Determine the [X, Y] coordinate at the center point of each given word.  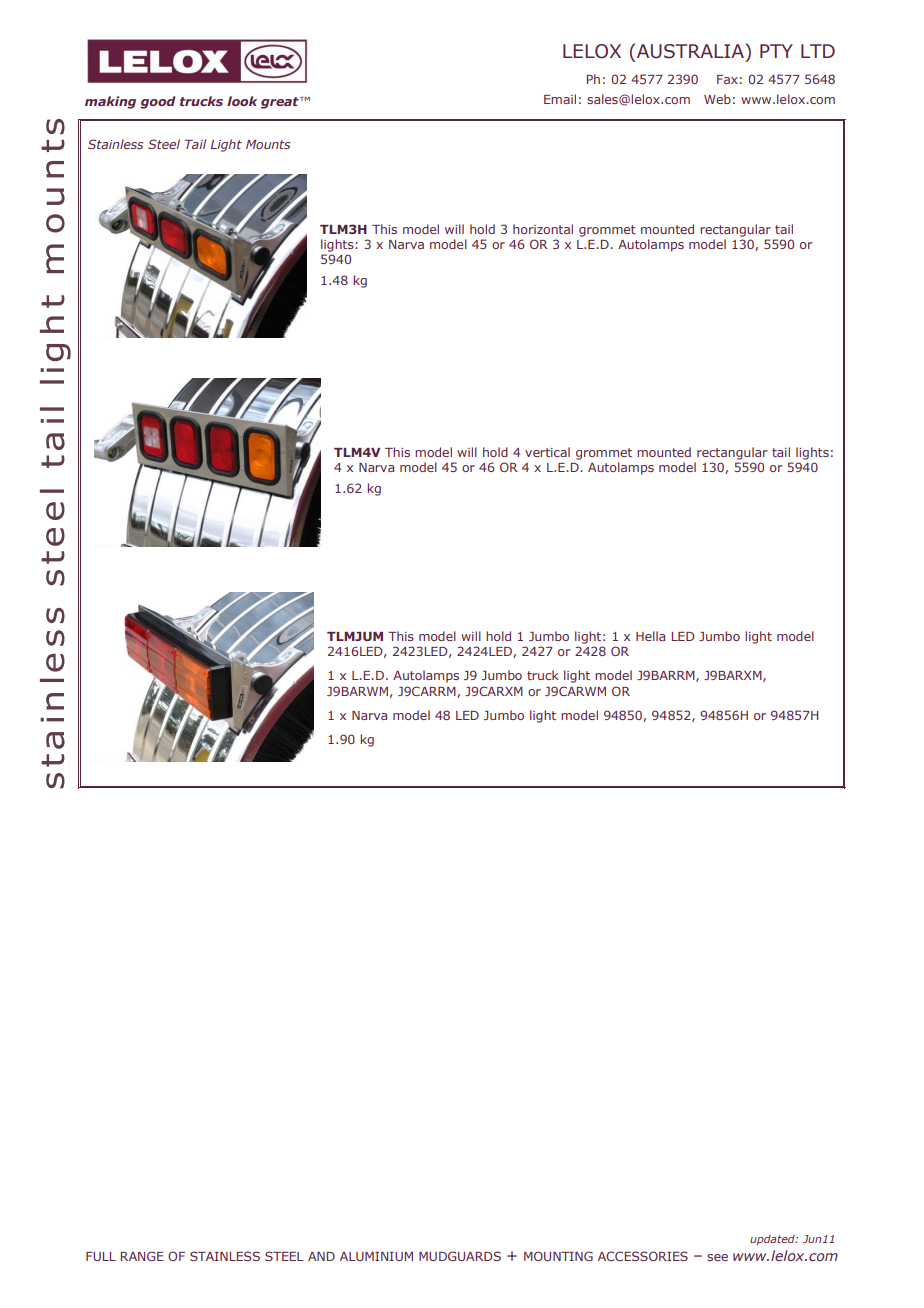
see [717, 1257]
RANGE [142, 1256]
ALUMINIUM [376, 1256]
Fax [727, 79]
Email [560, 99]
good [158, 102]
